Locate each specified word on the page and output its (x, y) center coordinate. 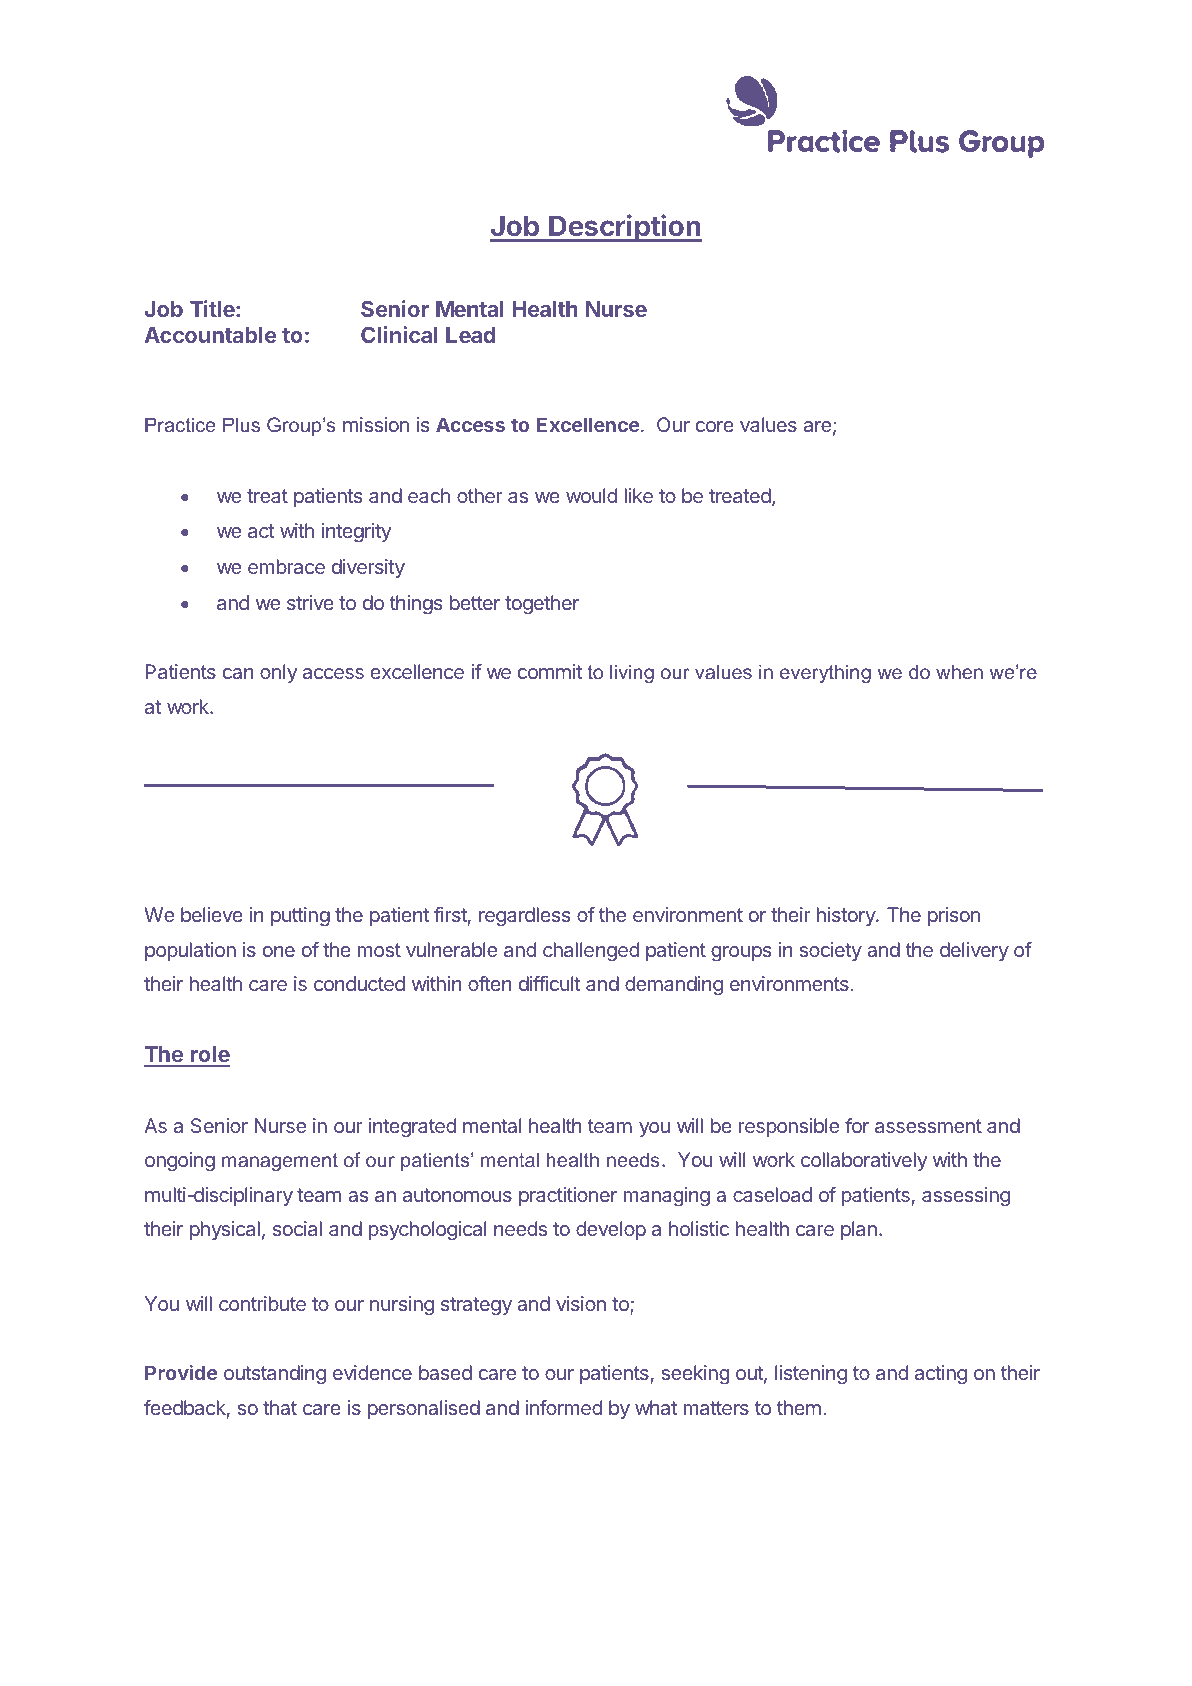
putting (300, 917)
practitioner (568, 1196)
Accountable (210, 335)
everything (825, 673)
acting (941, 1375)
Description (624, 228)
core (715, 426)
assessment (928, 1126)
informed (564, 1407)
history (847, 916)
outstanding (275, 1375)
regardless (524, 917)
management (280, 1162)
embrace (286, 566)
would (591, 495)
